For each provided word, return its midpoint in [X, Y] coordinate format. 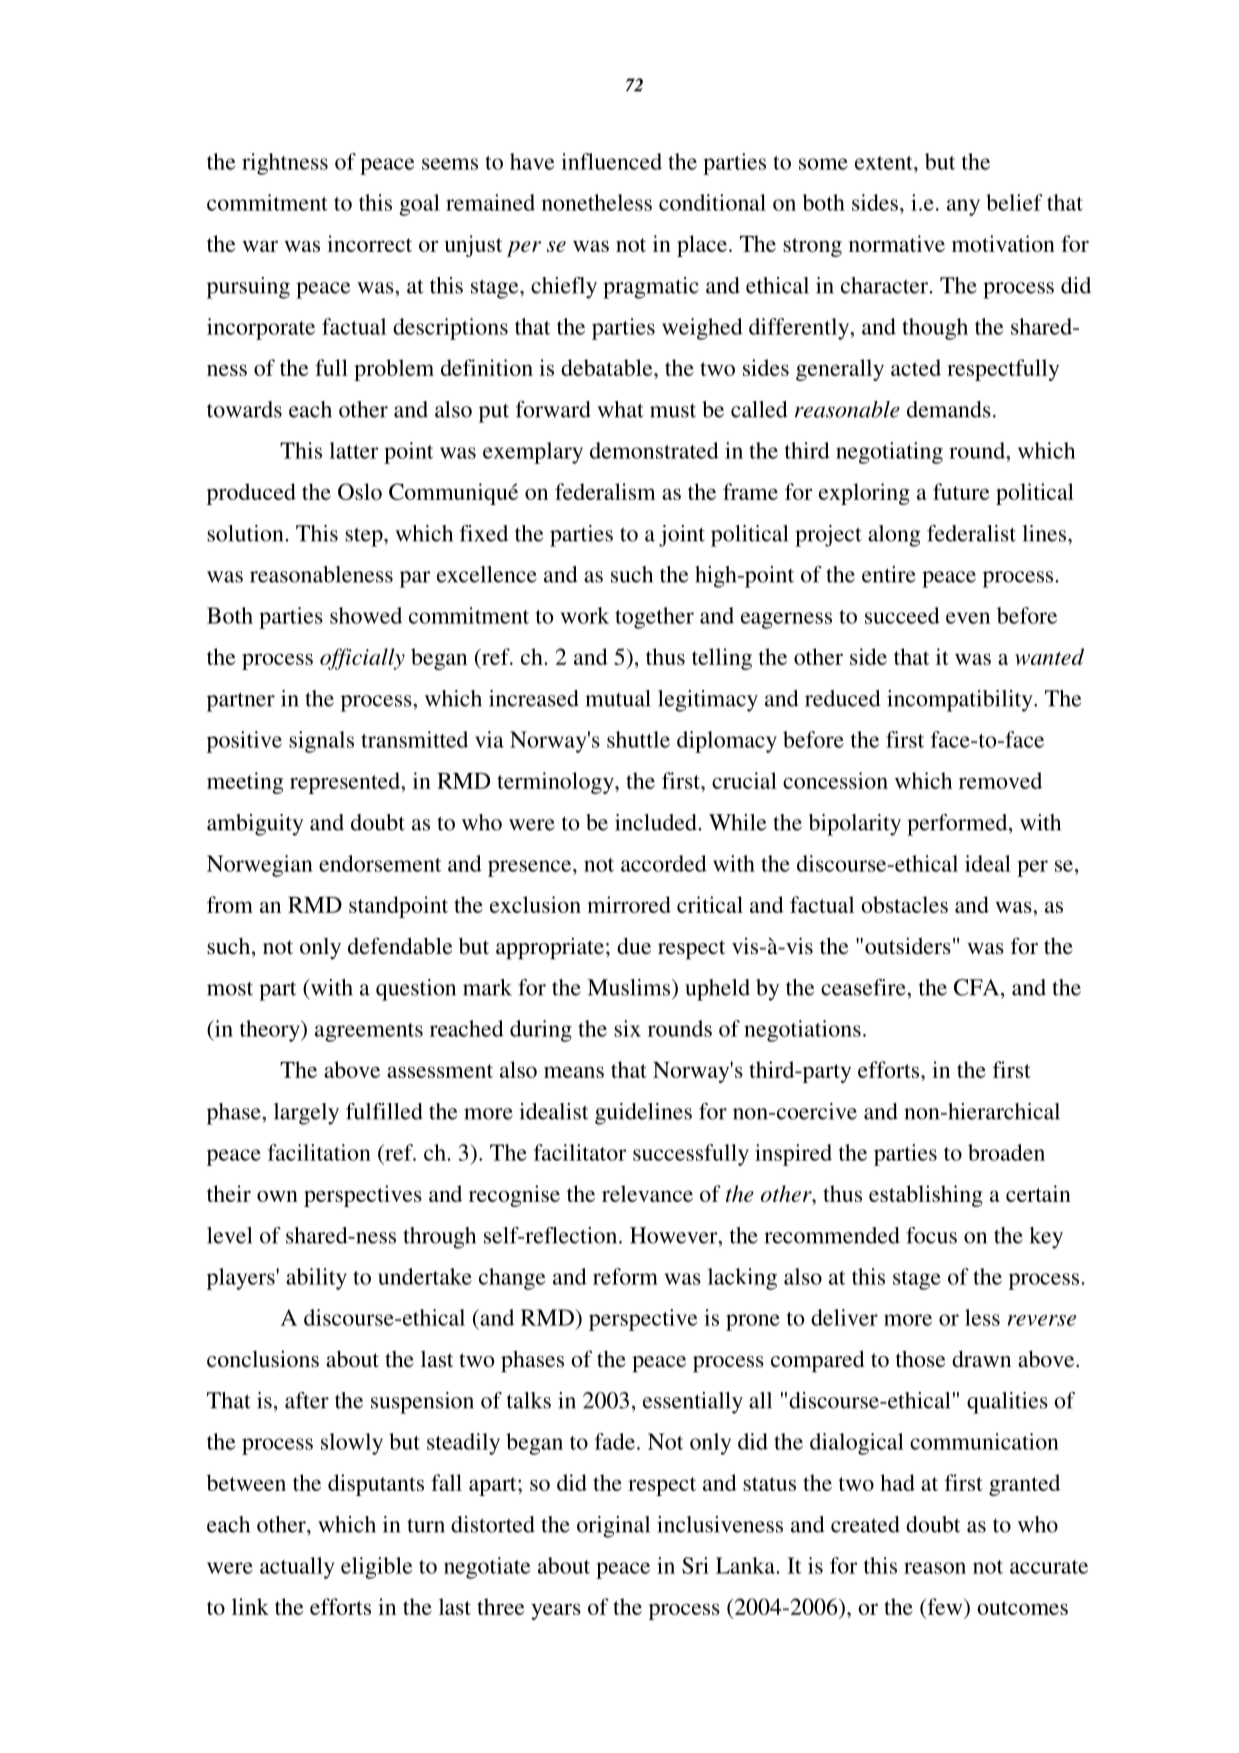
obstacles [904, 904]
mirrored [629, 904]
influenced [611, 161]
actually [297, 1568]
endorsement [380, 863]
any [963, 207]
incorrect [369, 243]
